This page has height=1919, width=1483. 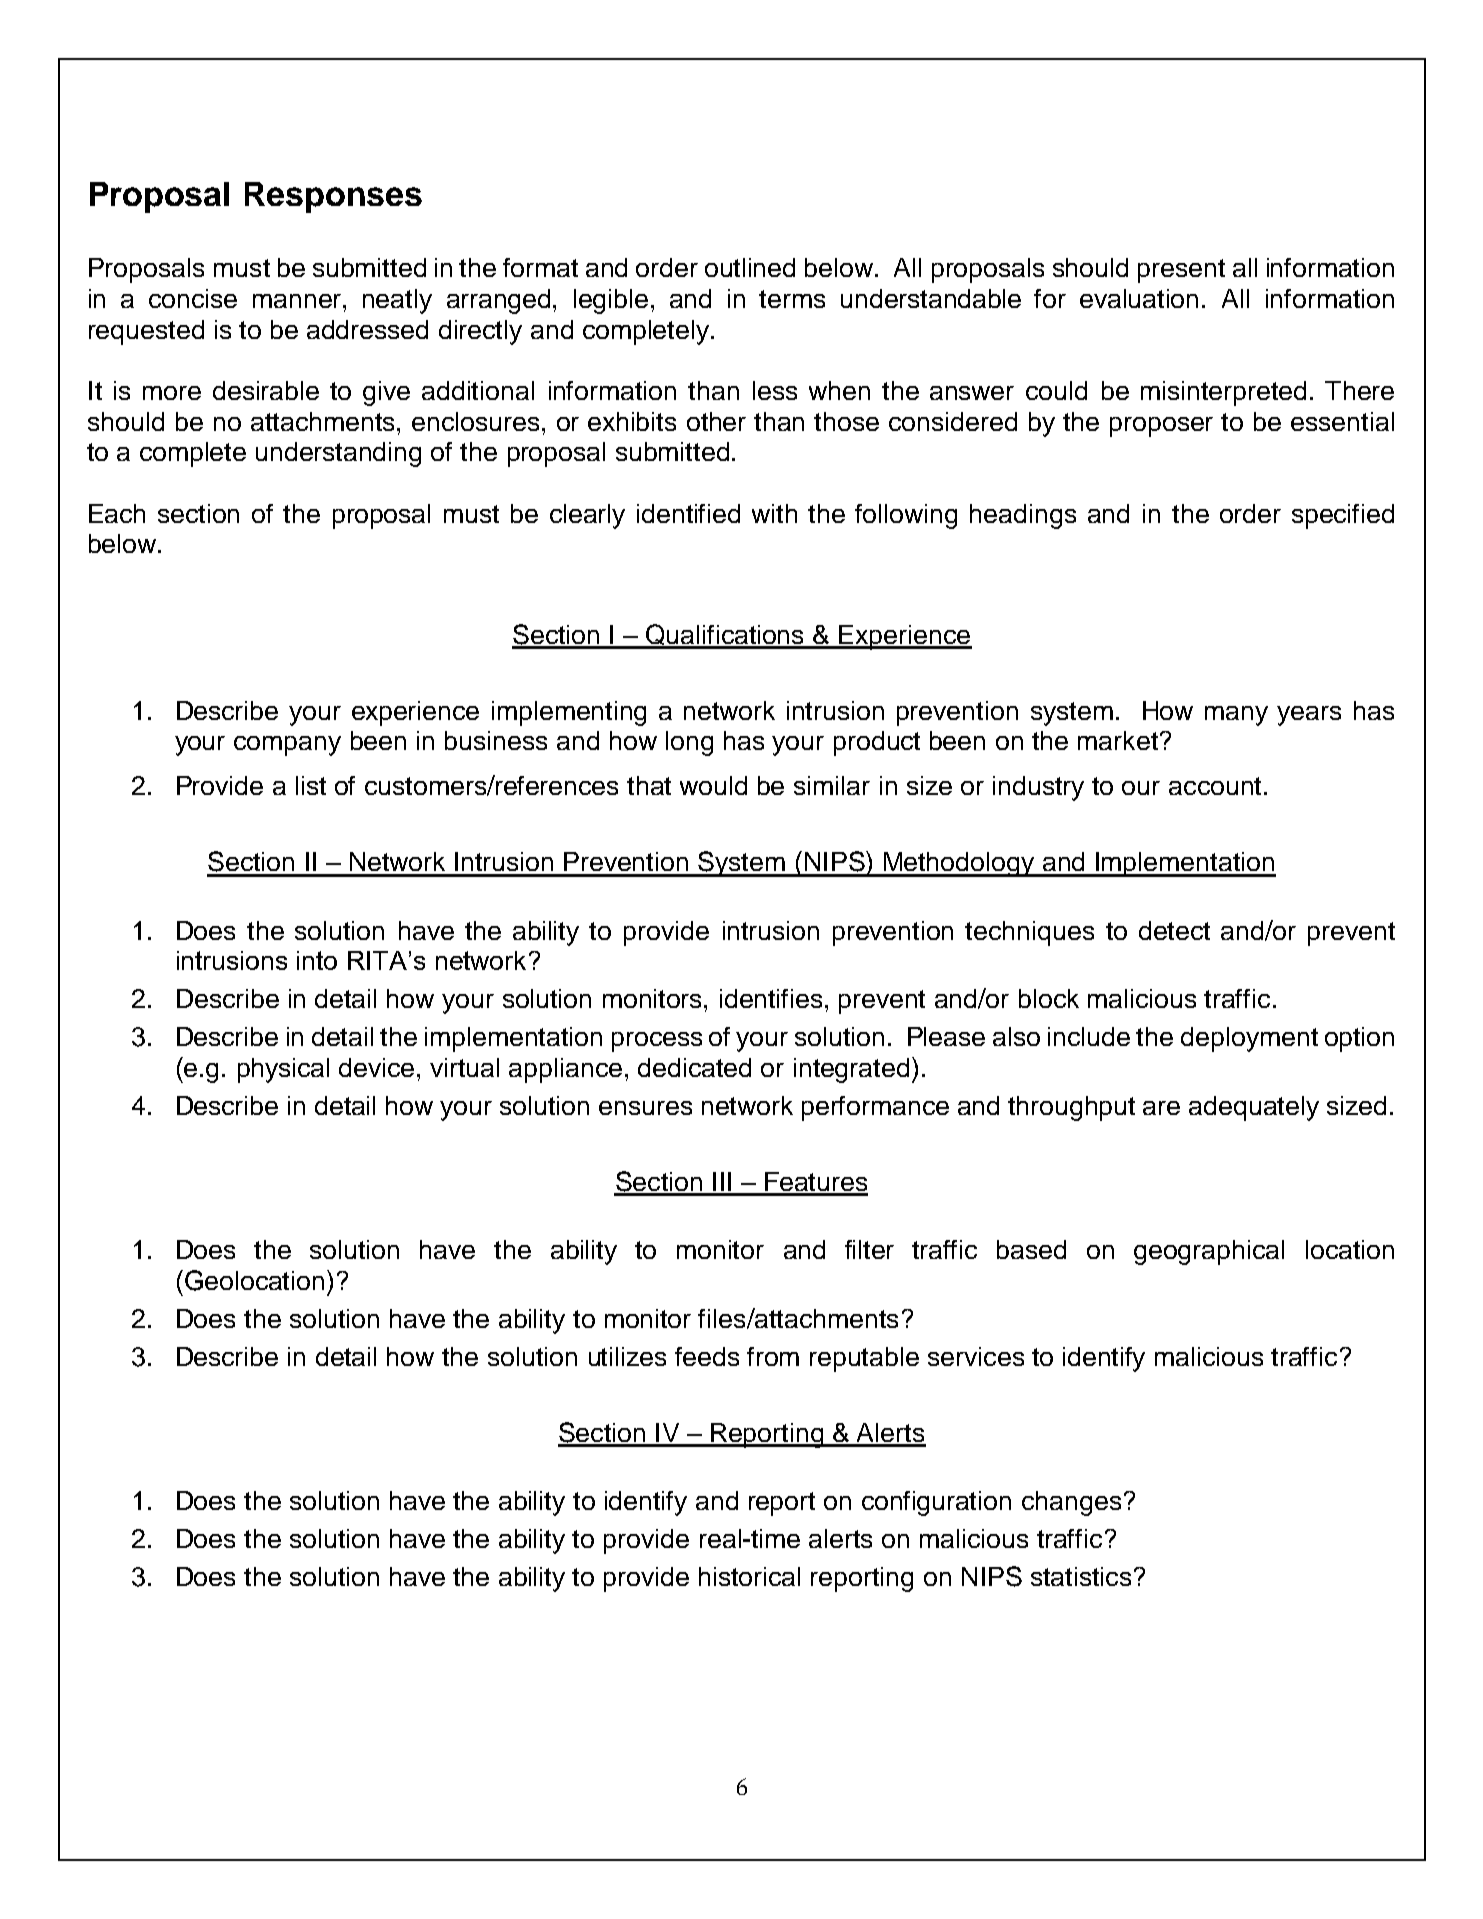 I want to click on with, so click(x=774, y=513).
